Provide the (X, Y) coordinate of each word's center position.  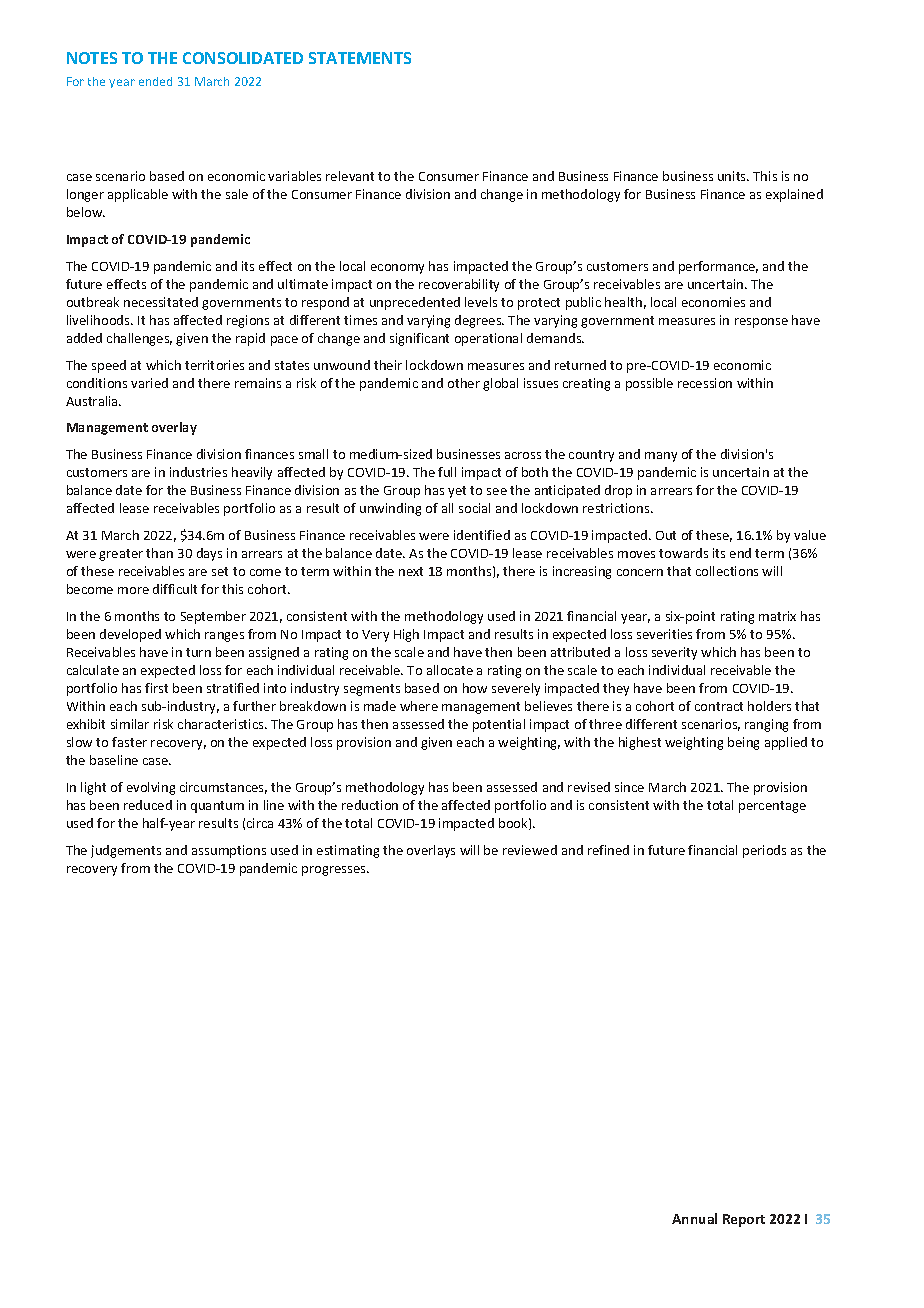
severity (674, 653)
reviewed (530, 850)
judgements (126, 851)
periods (764, 851)
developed (130, 635)
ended (155, 81)
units (733, 176)
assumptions (229, 851)
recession (705, 383)
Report (744, 1220)
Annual (694, 1218)
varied (149, 383)
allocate (450, 670)
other (464, 383)
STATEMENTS (360, 58)
